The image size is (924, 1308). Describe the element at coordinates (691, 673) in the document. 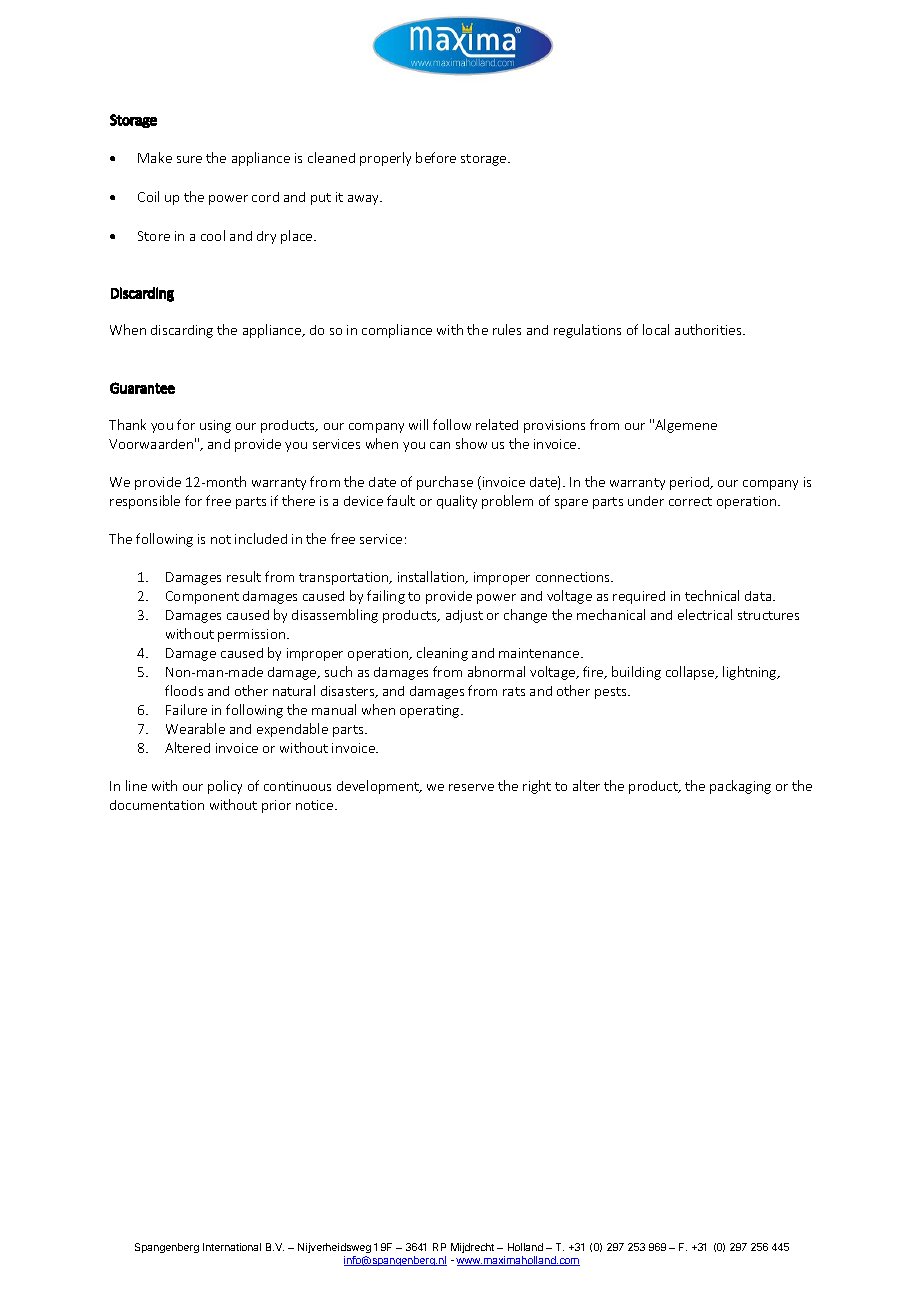

I see `collapse` at that location.
